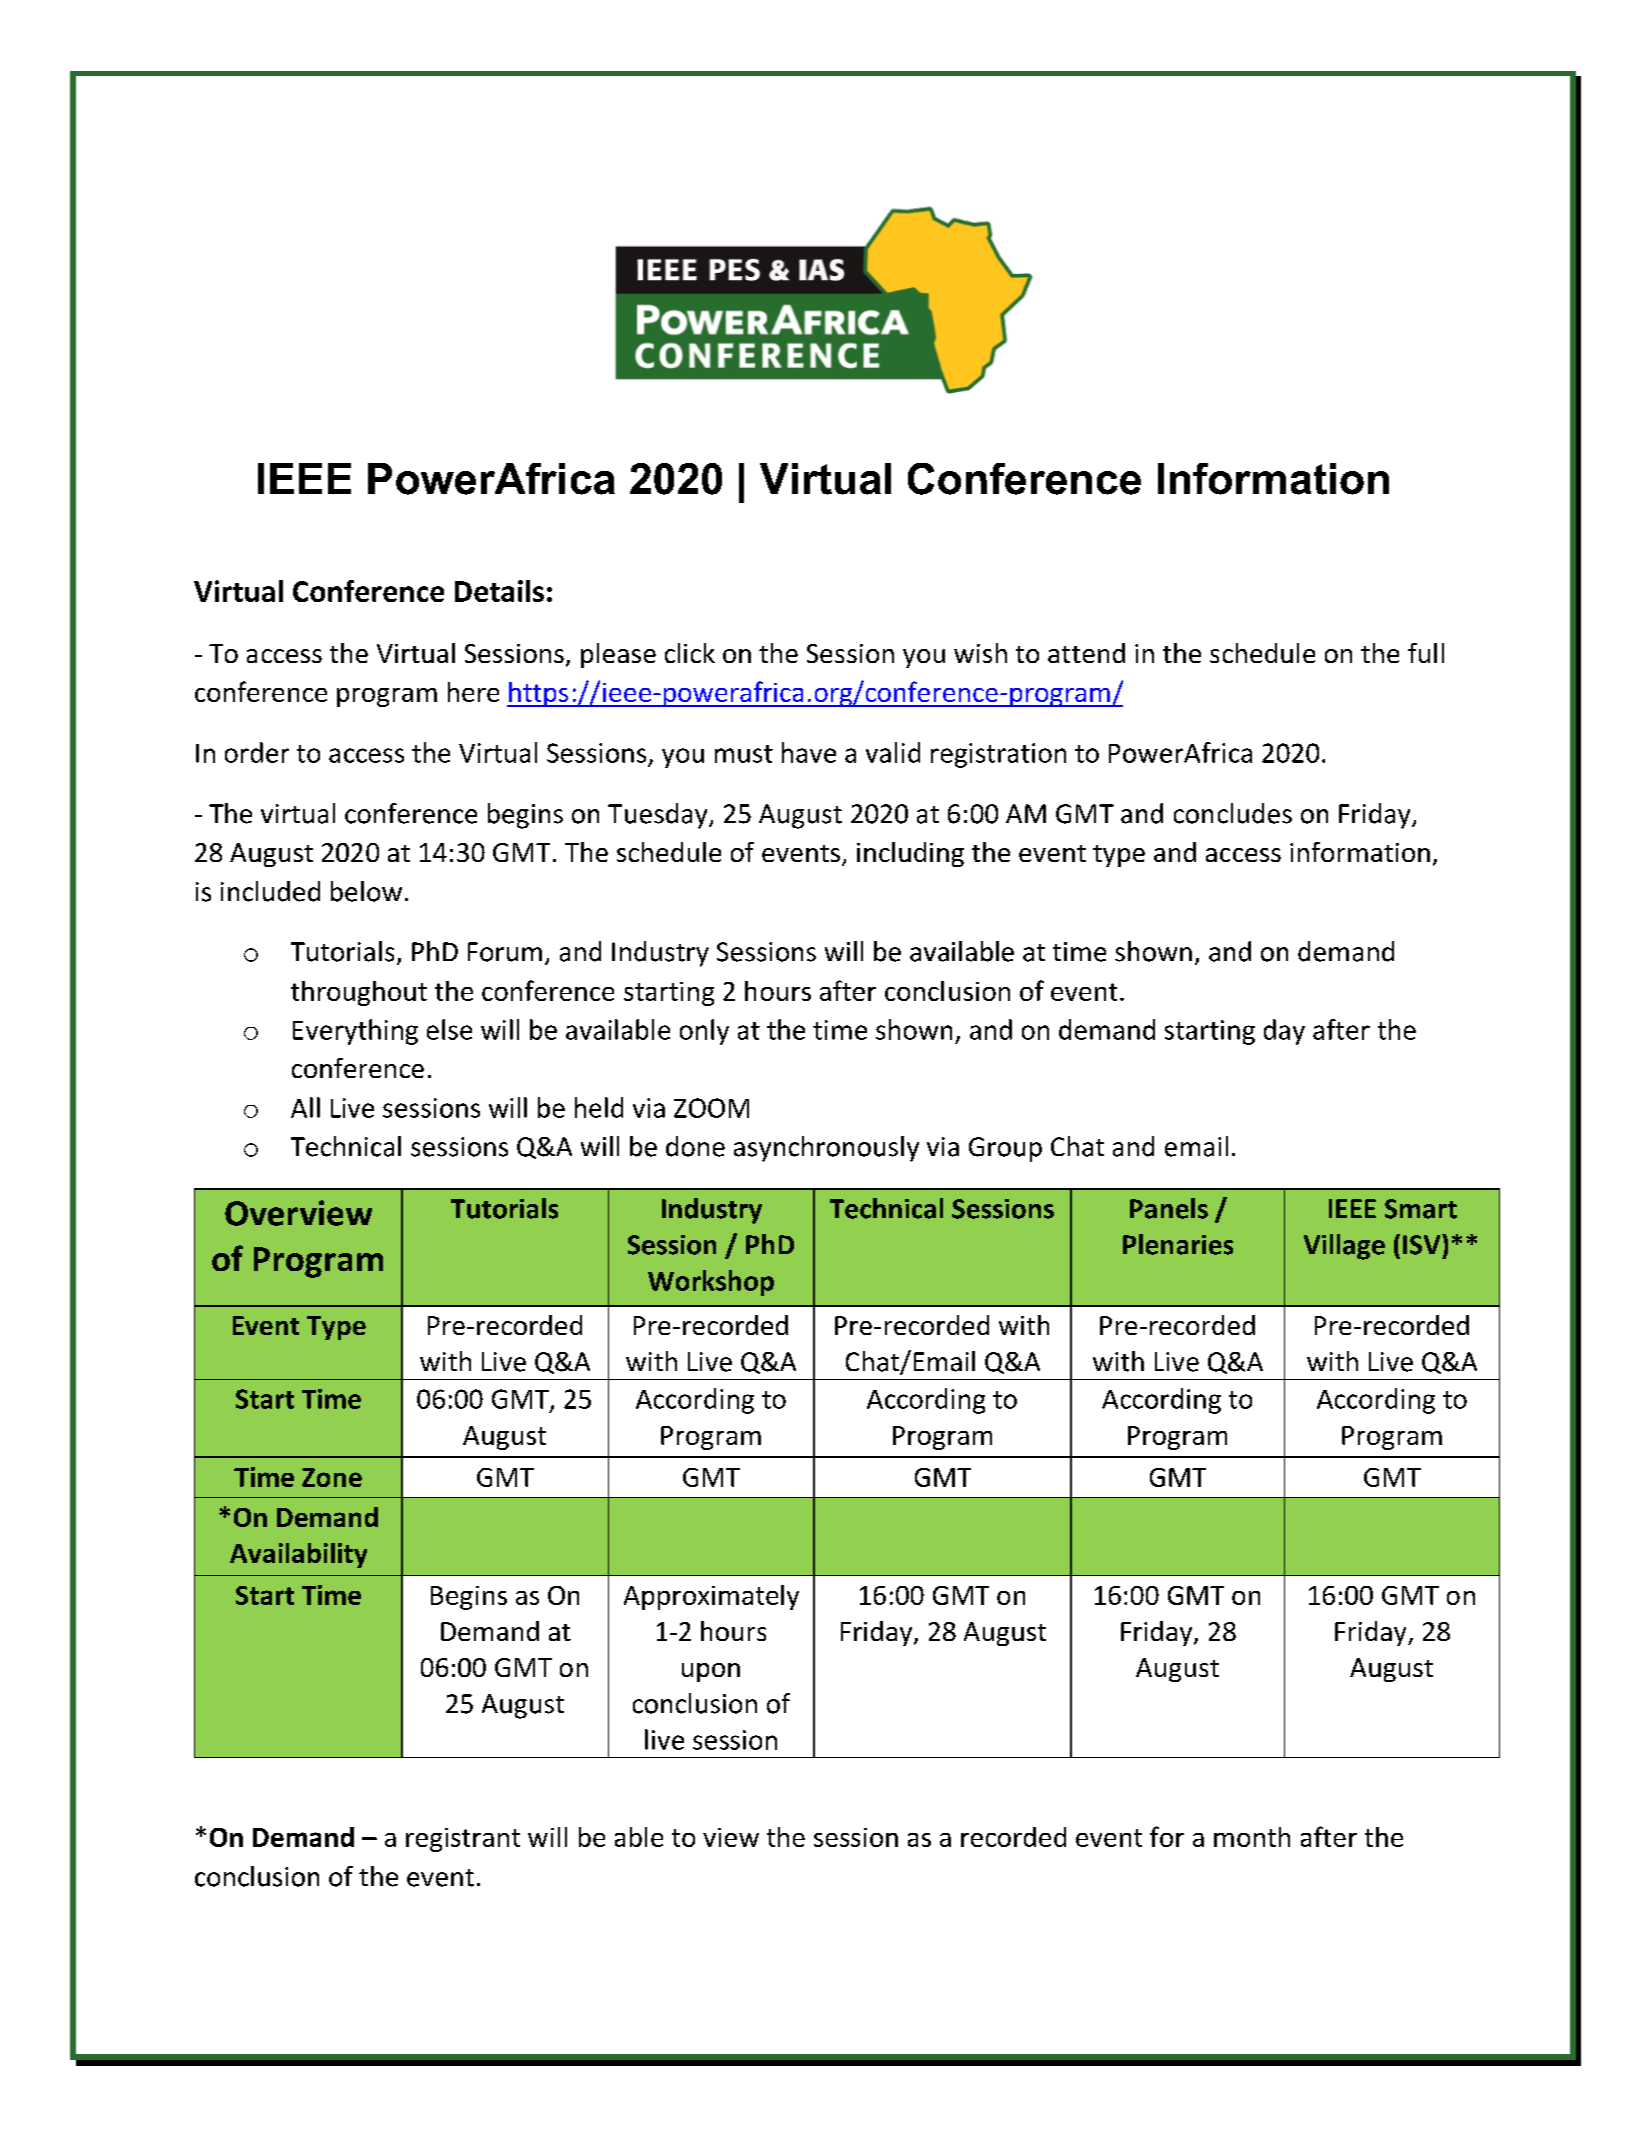  What do you see at coordinates (499, 591) in the screenshot?
I see `Details` at bounding box center [499, 591].
